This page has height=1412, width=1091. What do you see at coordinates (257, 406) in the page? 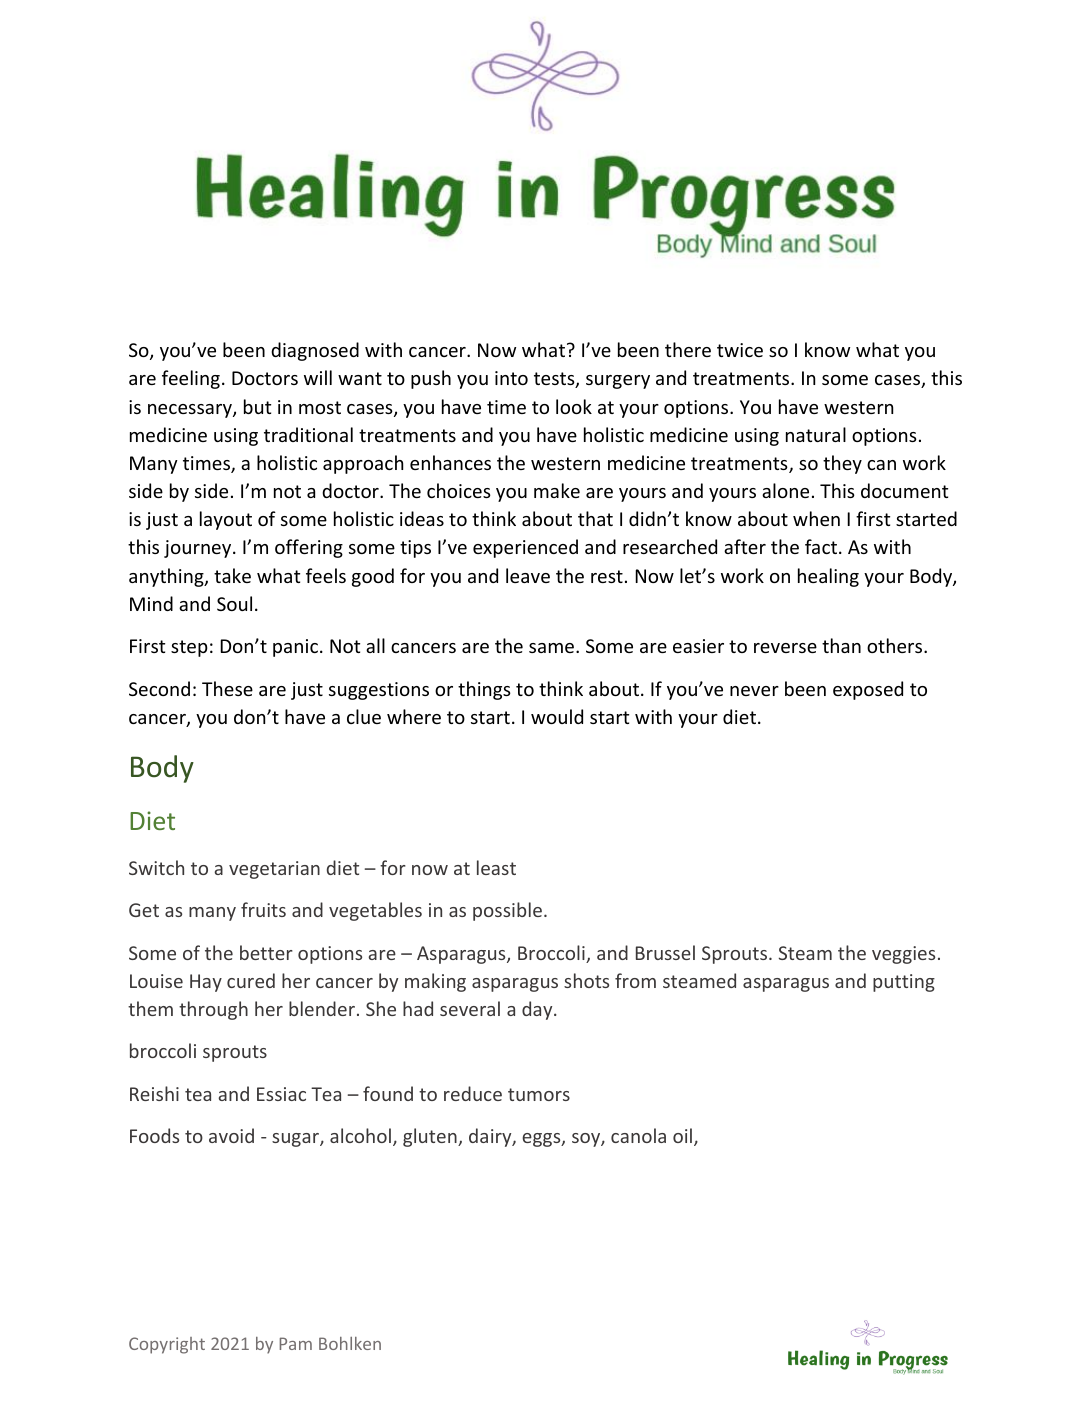
I see `but` at bounding box center [257, 406].
